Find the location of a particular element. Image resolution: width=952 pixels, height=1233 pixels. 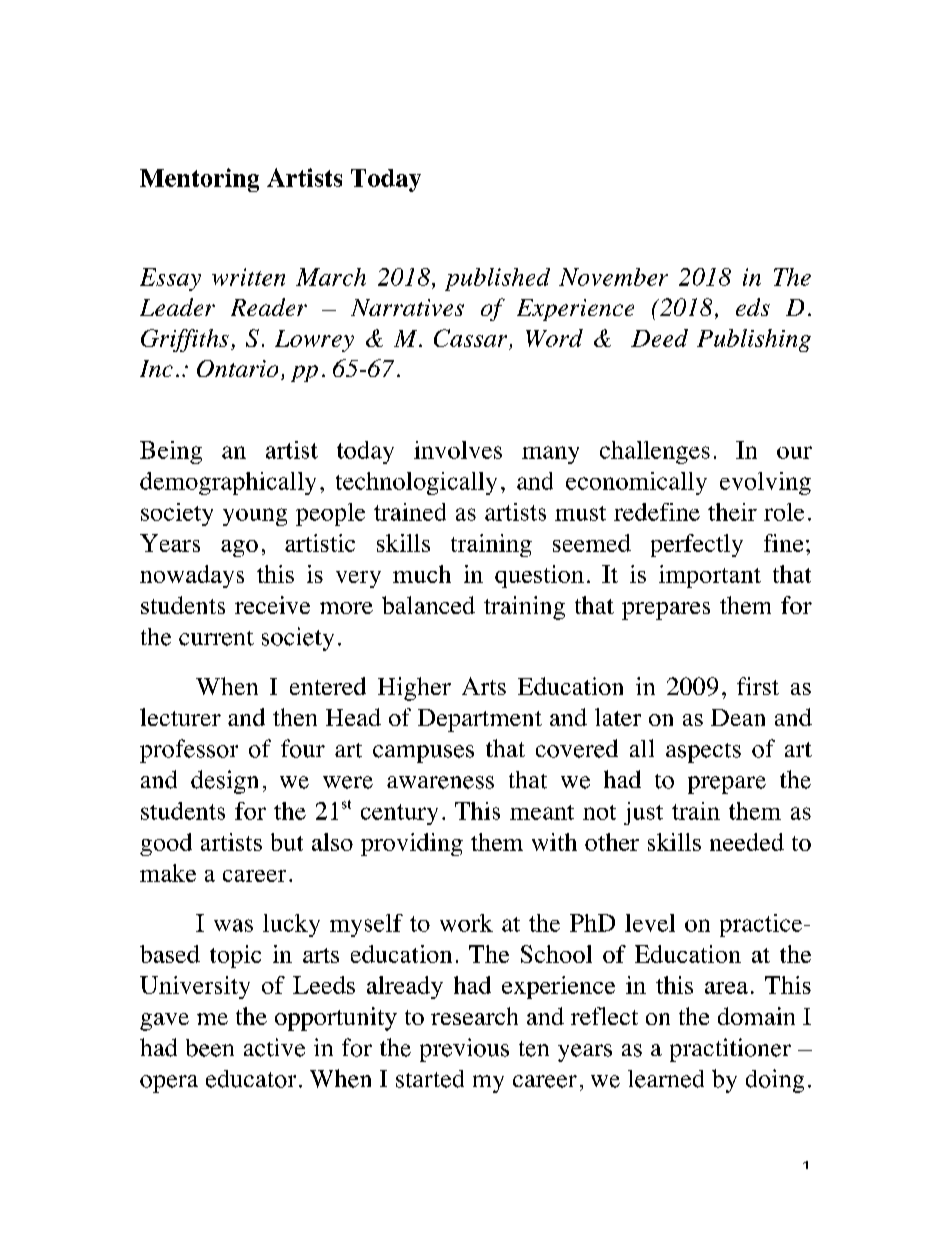

needed is located at coordinates (747, 842).
